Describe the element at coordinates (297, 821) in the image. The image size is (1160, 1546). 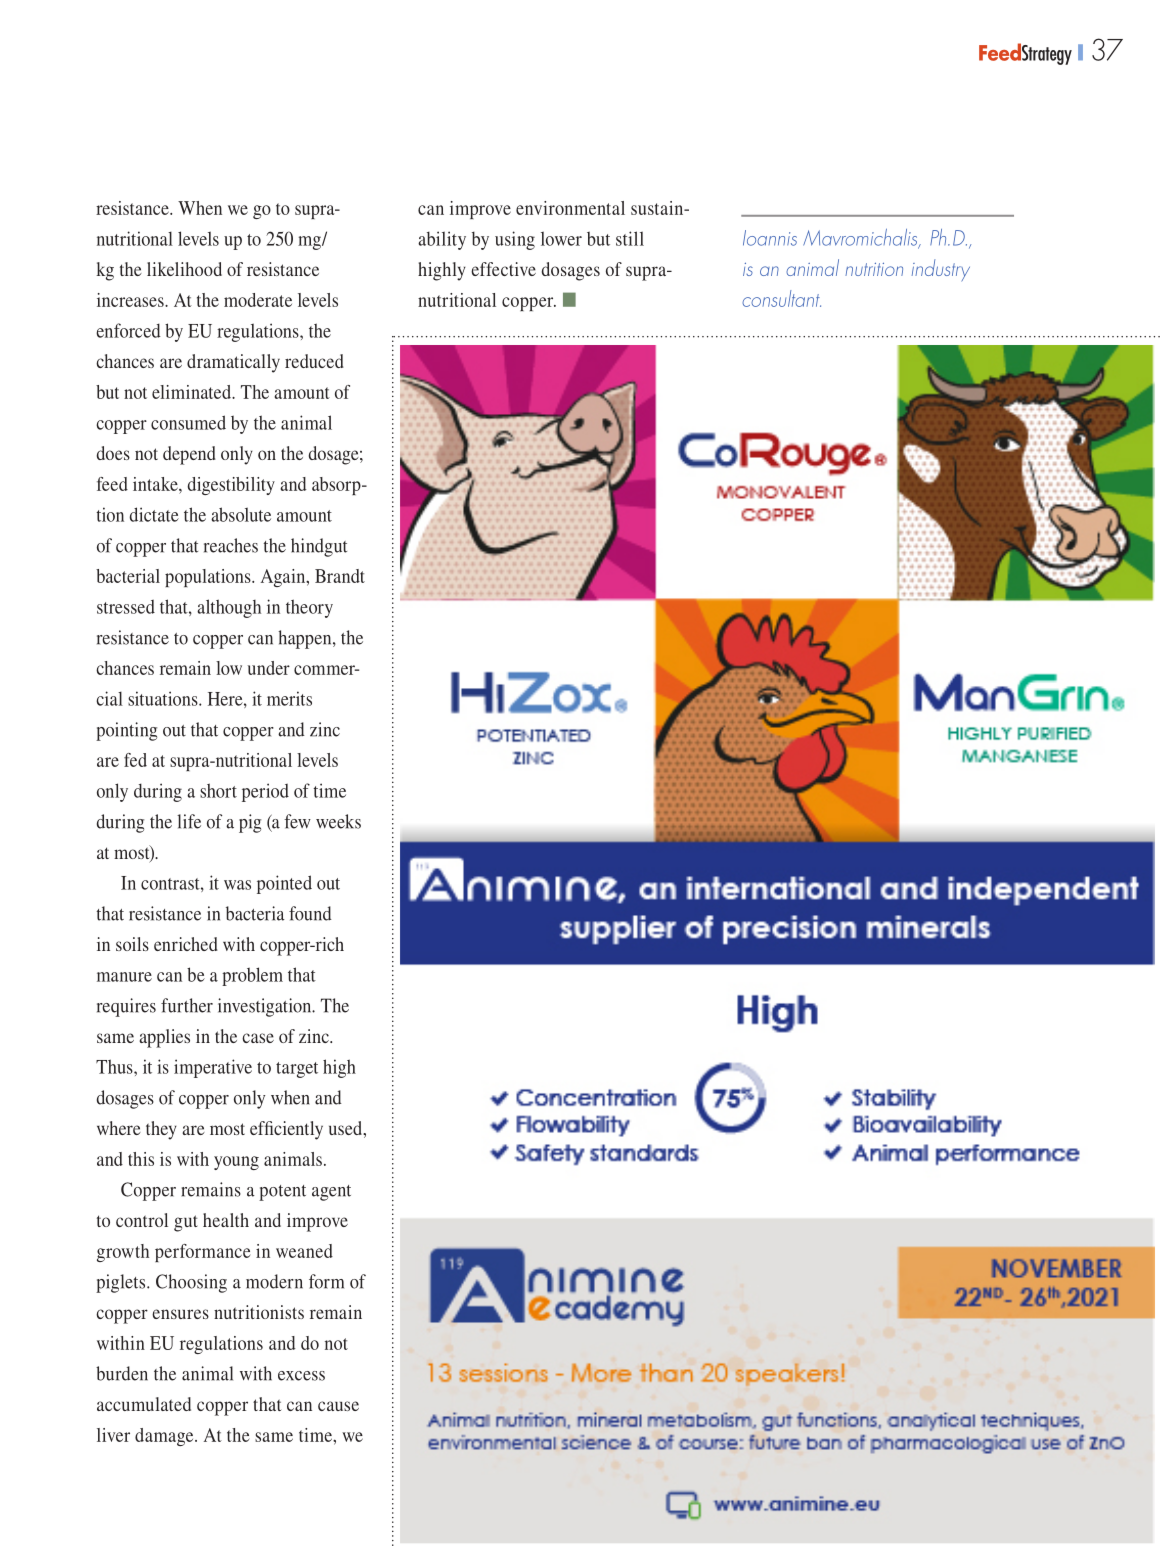
I see `few` at that location.
